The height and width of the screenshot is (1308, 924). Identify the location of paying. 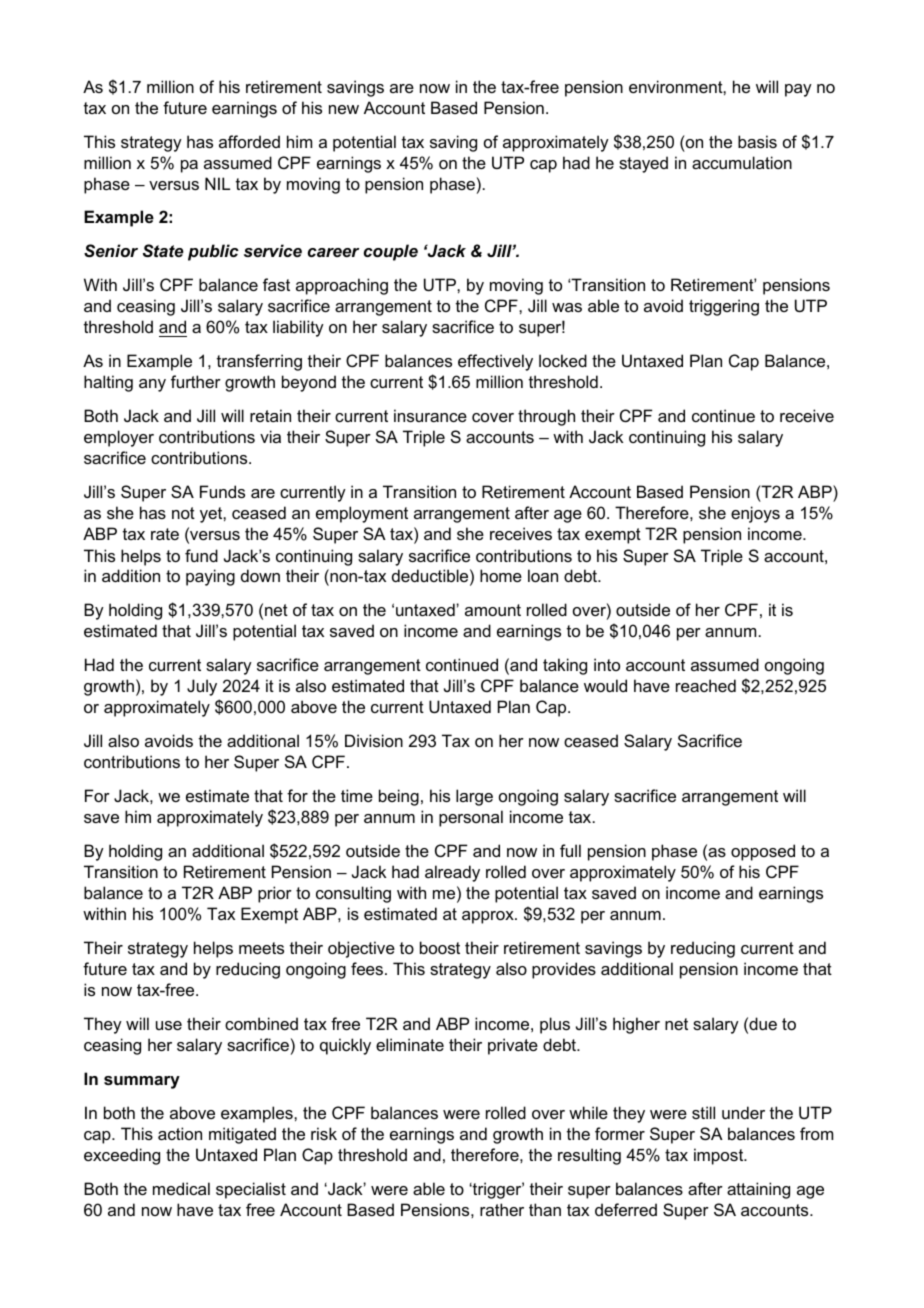
(210, 577).
